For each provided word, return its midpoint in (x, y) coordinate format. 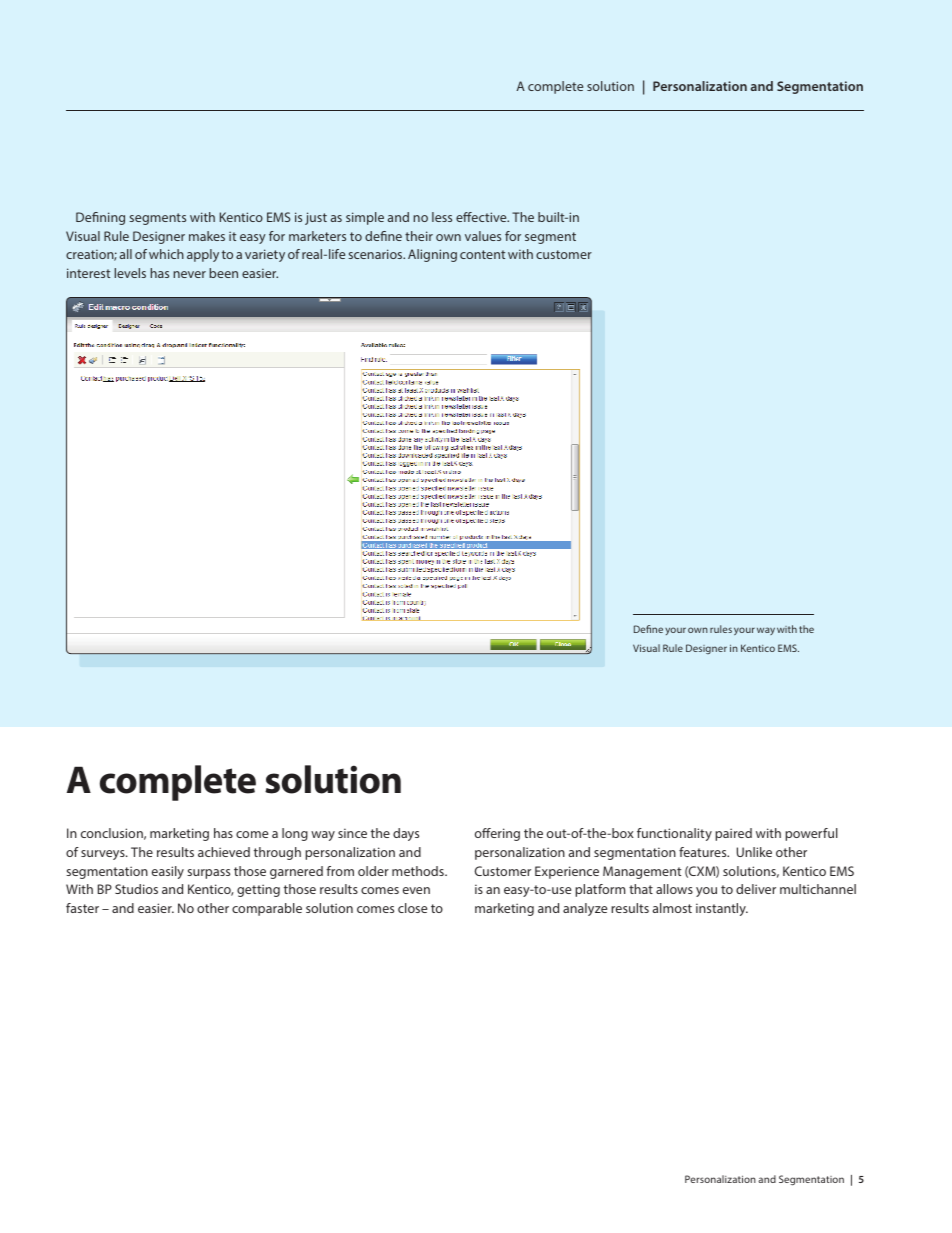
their (419, 236)
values (483, 236)
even (416, 890)
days (406, 834)
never (189, 274)
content (482, 254)
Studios (136, 889)
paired (733, 834)
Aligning (432, 255)
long (295, 834)
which (166, 254)
